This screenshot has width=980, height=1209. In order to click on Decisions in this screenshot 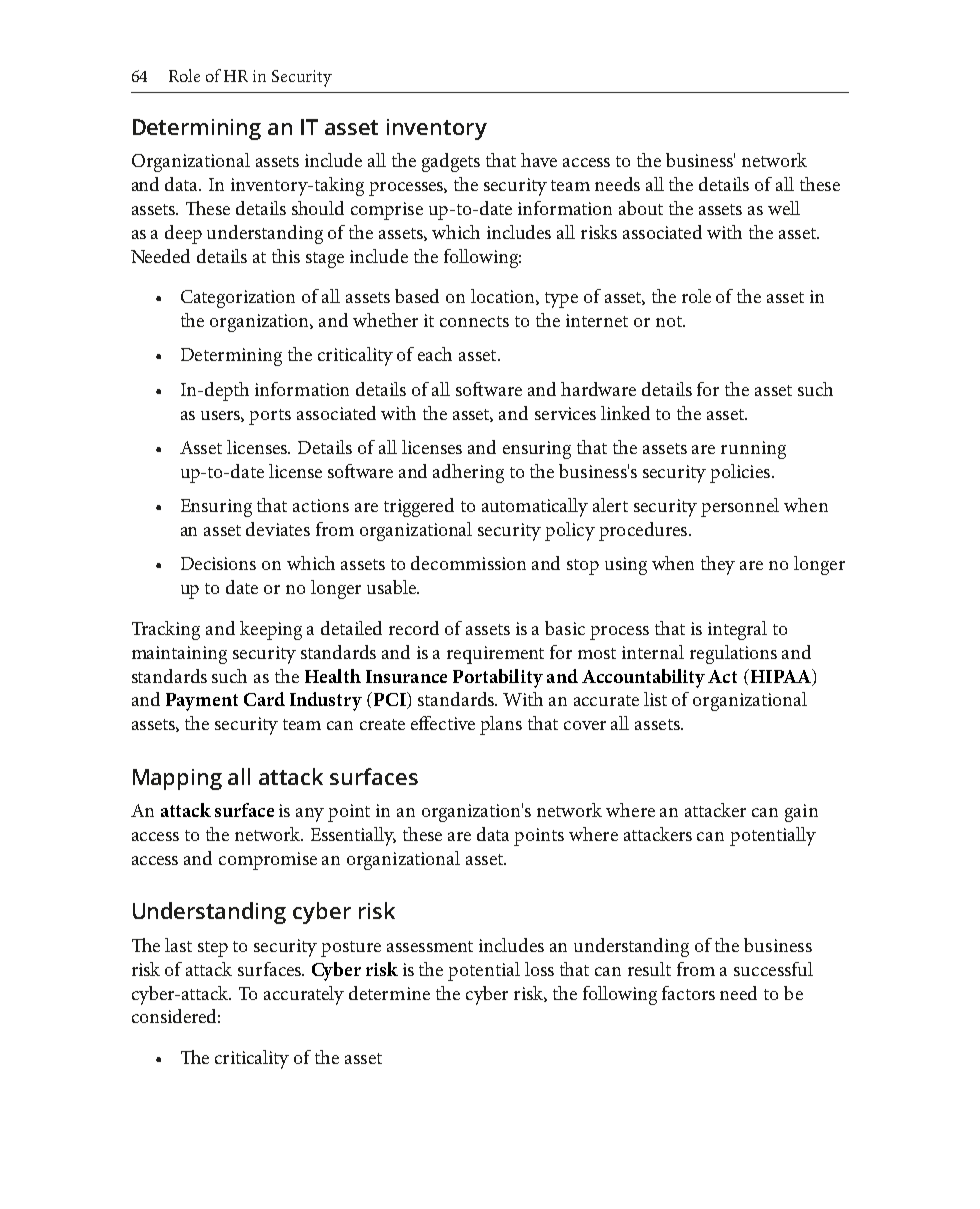, I will do `click(218, 563)`.
